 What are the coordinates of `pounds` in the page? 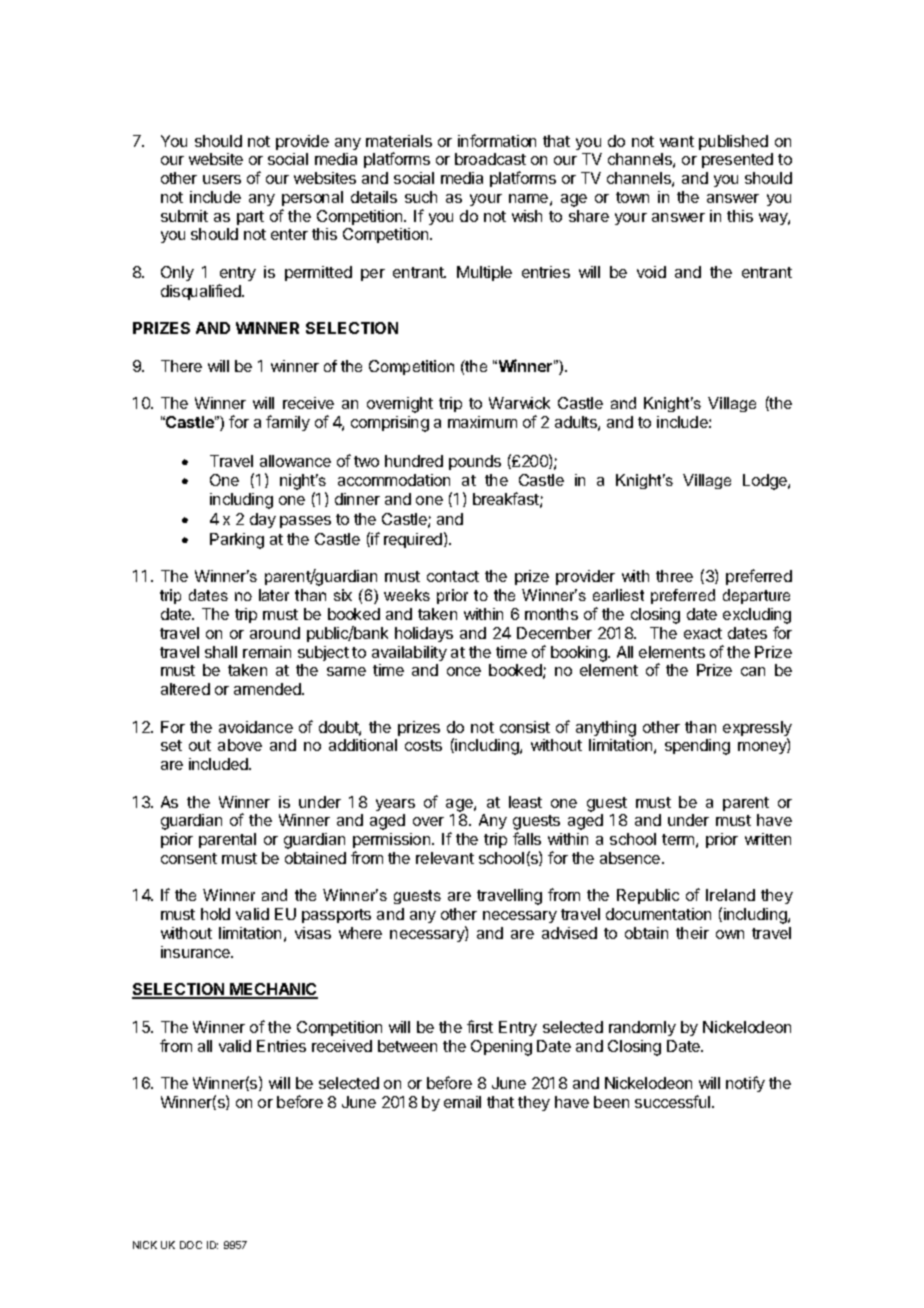 It's located at (475, 462).
